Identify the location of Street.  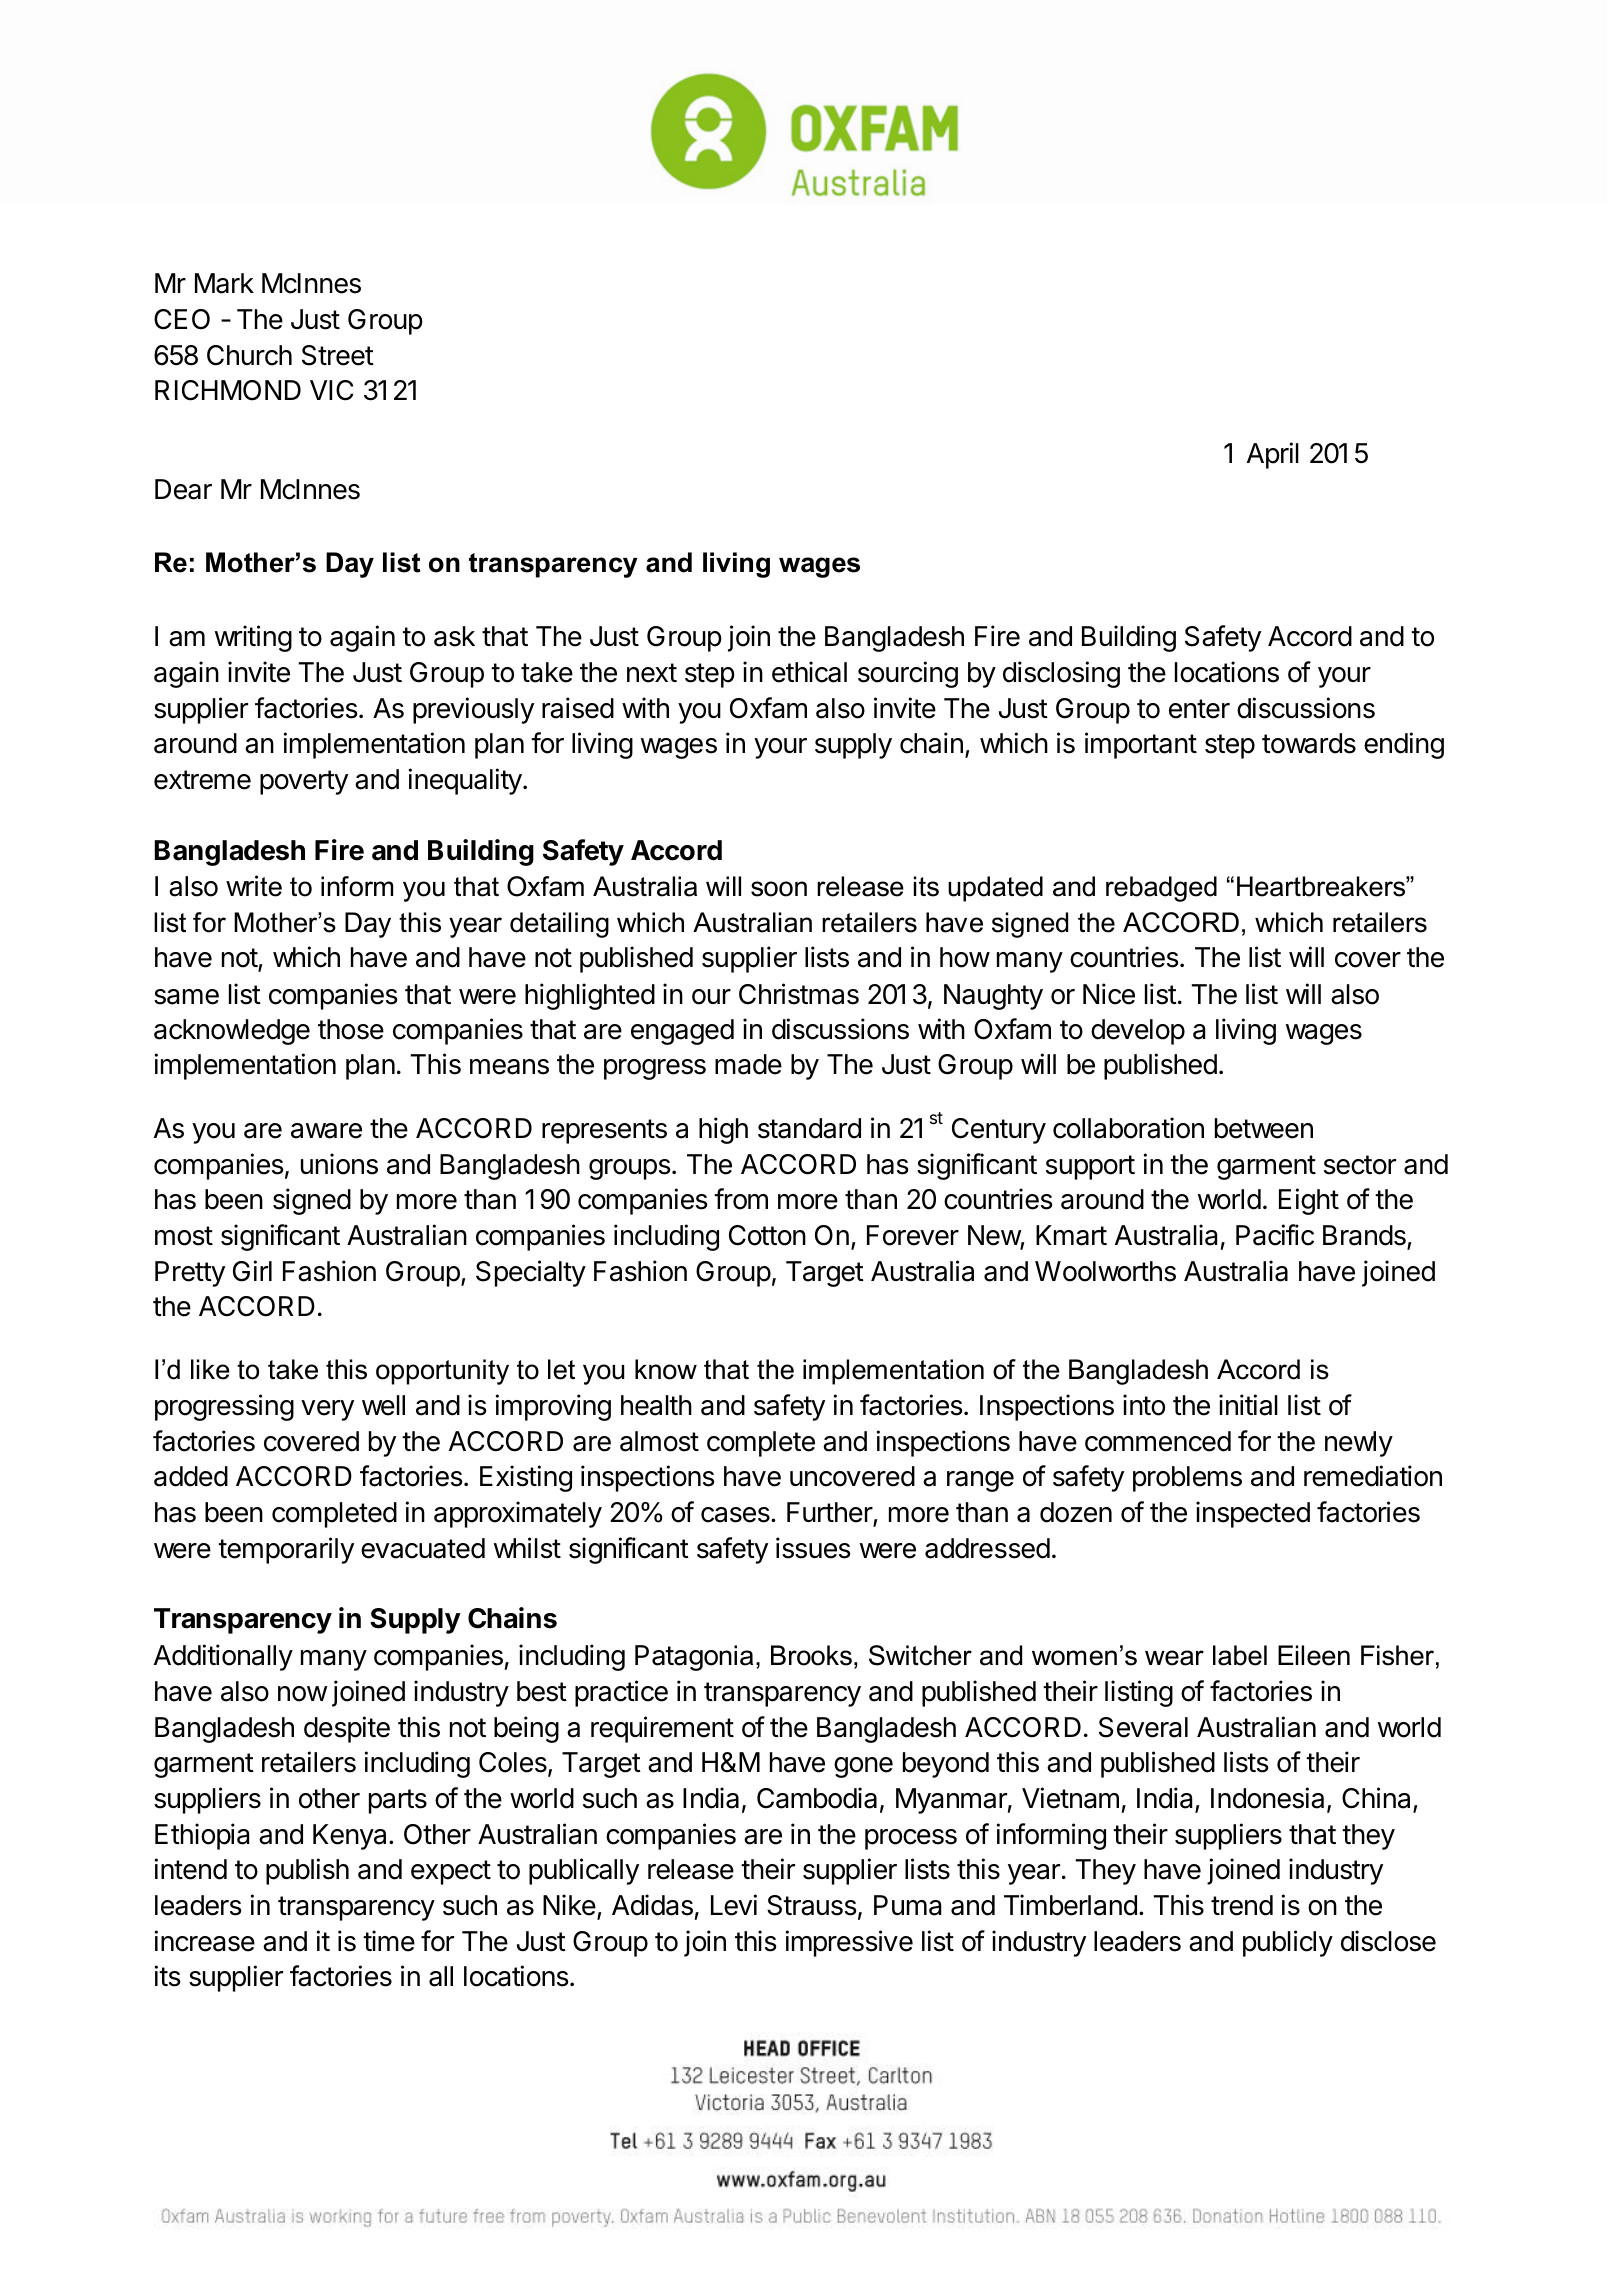
(338, 355).
